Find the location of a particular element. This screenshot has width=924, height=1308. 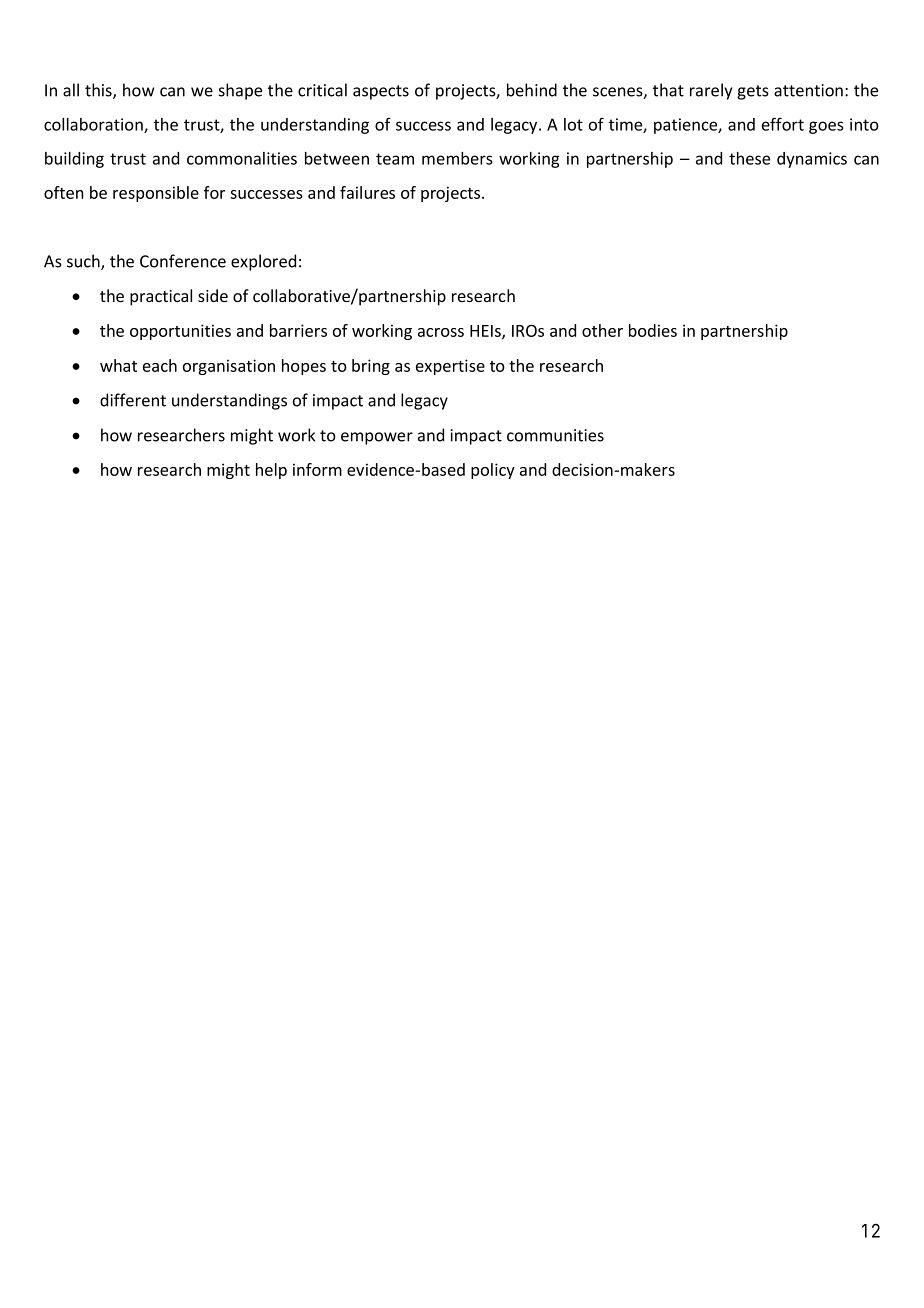

gets is located at coordinates (753, 92).
